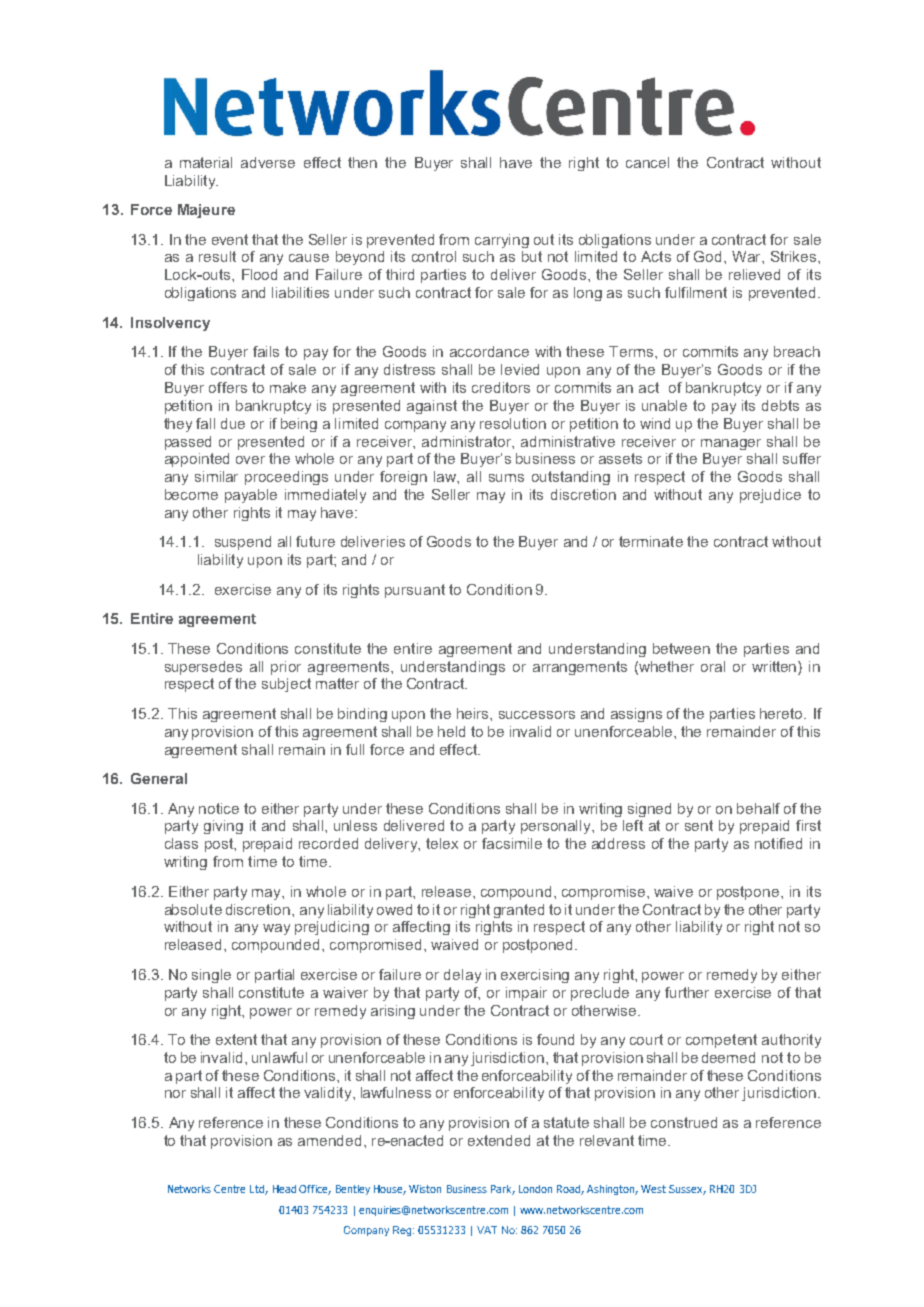 Image resolution: width=924 pixels, height=1307 pixels. What do you see at coordinates (747, 256) in the document?
I see `War` at bounding box center [747, 256].
